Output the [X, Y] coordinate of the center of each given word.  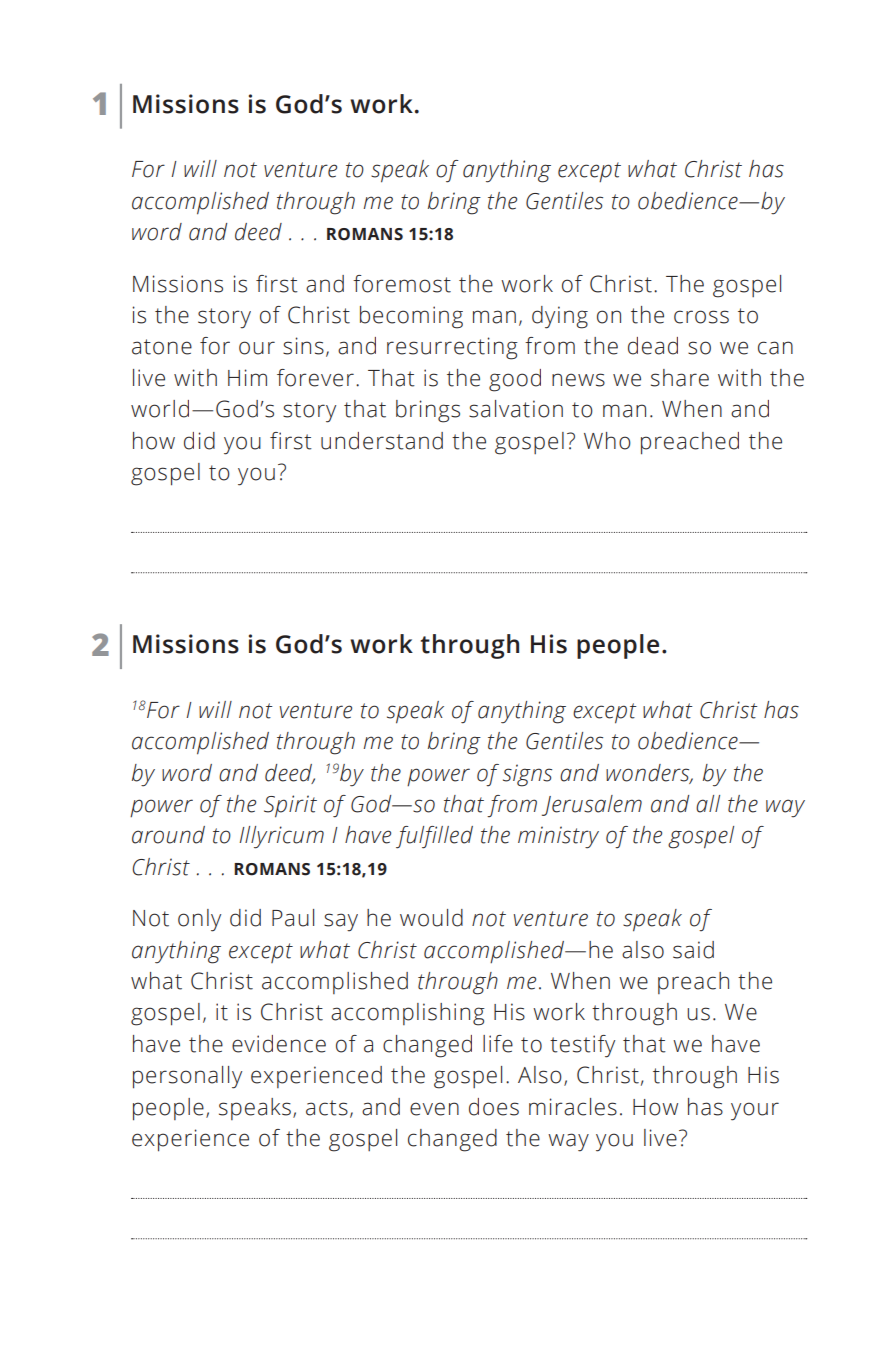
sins [303, 346]
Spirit [290, 806]
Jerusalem [592, 805]
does [494, 1107]
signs [527, 775]
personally [187, 1077]
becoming [411, 317]
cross [701, 317]
